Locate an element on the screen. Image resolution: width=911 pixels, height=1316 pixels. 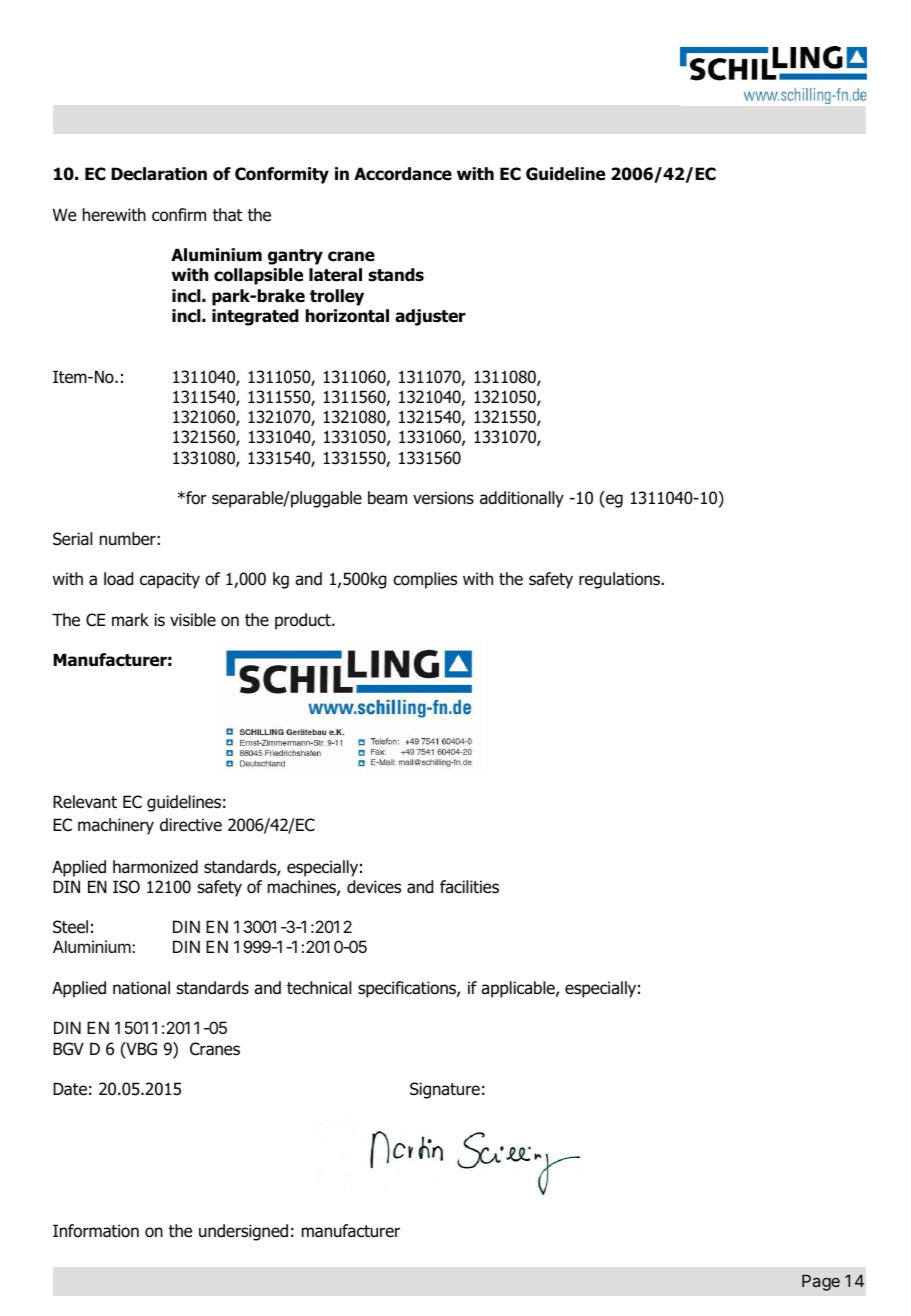
ISO is located at coordinates (126, 887).
